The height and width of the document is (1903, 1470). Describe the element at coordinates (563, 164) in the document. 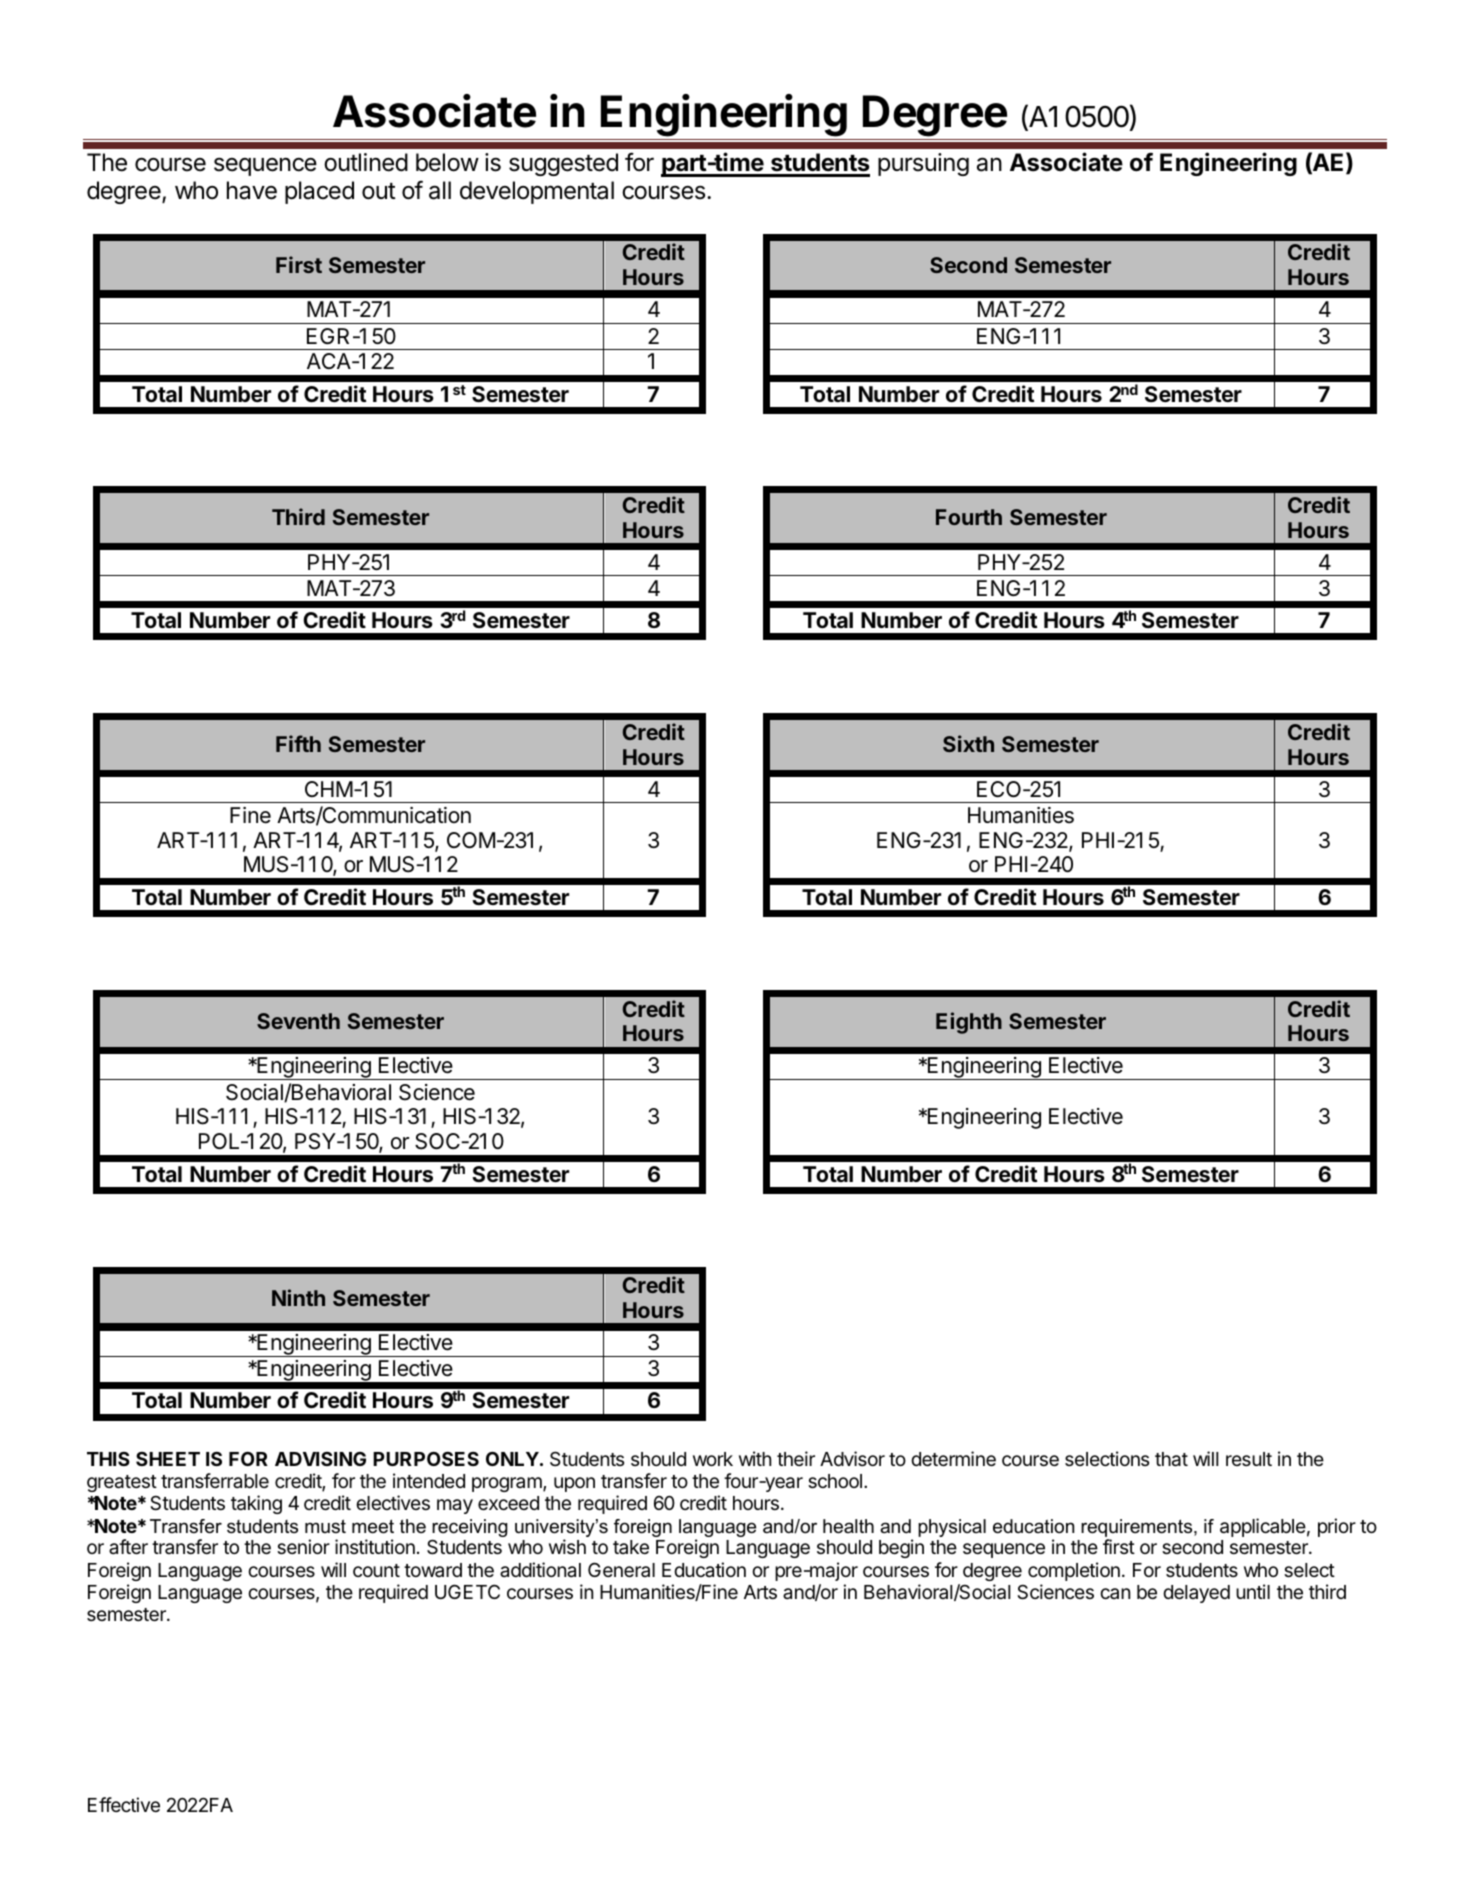

I see `suggested` at that location.
